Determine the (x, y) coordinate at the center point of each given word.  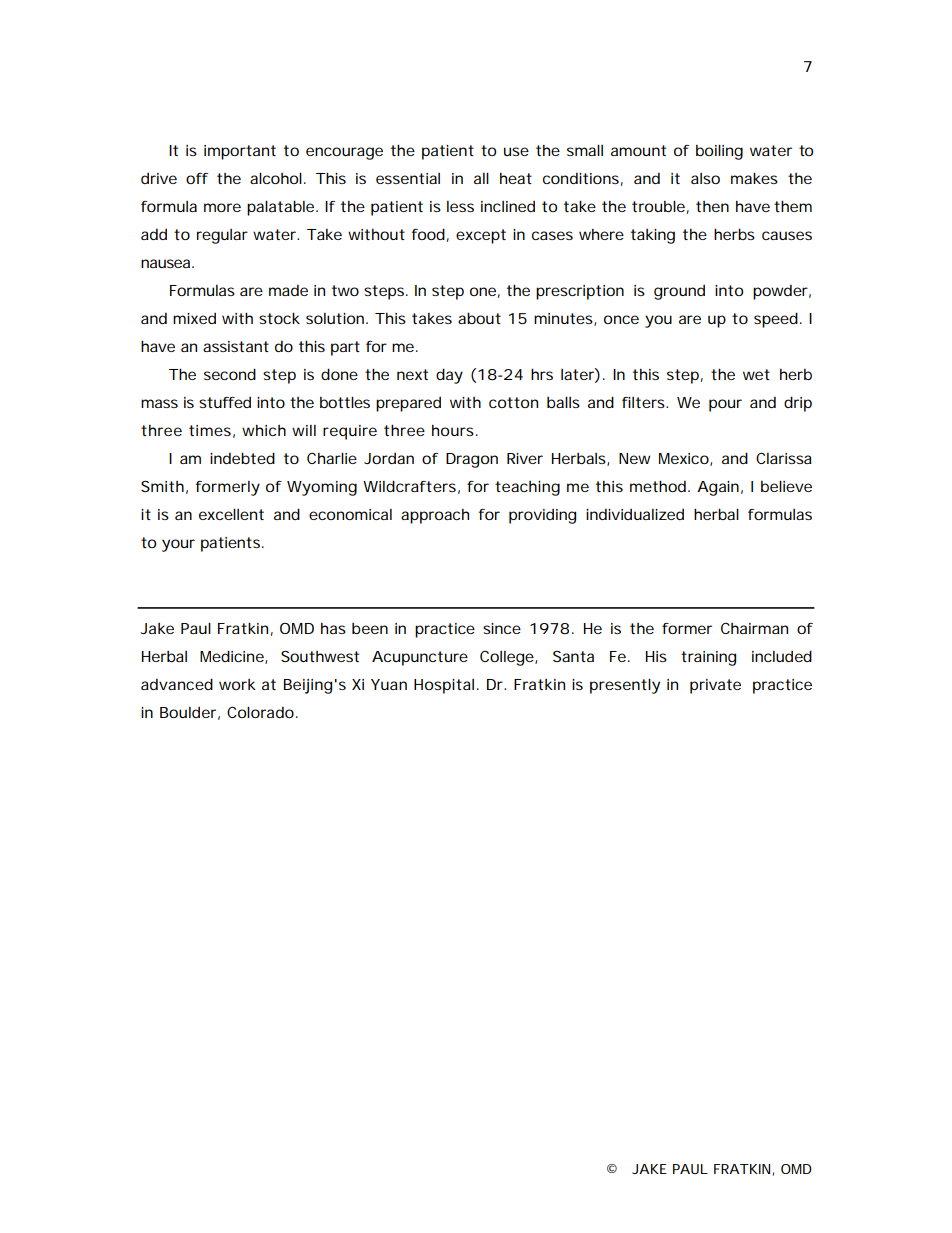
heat (516, 178)
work (237, 684)
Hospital (444, 686)
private (715, 686)
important (240, 152)
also (705, 178)
